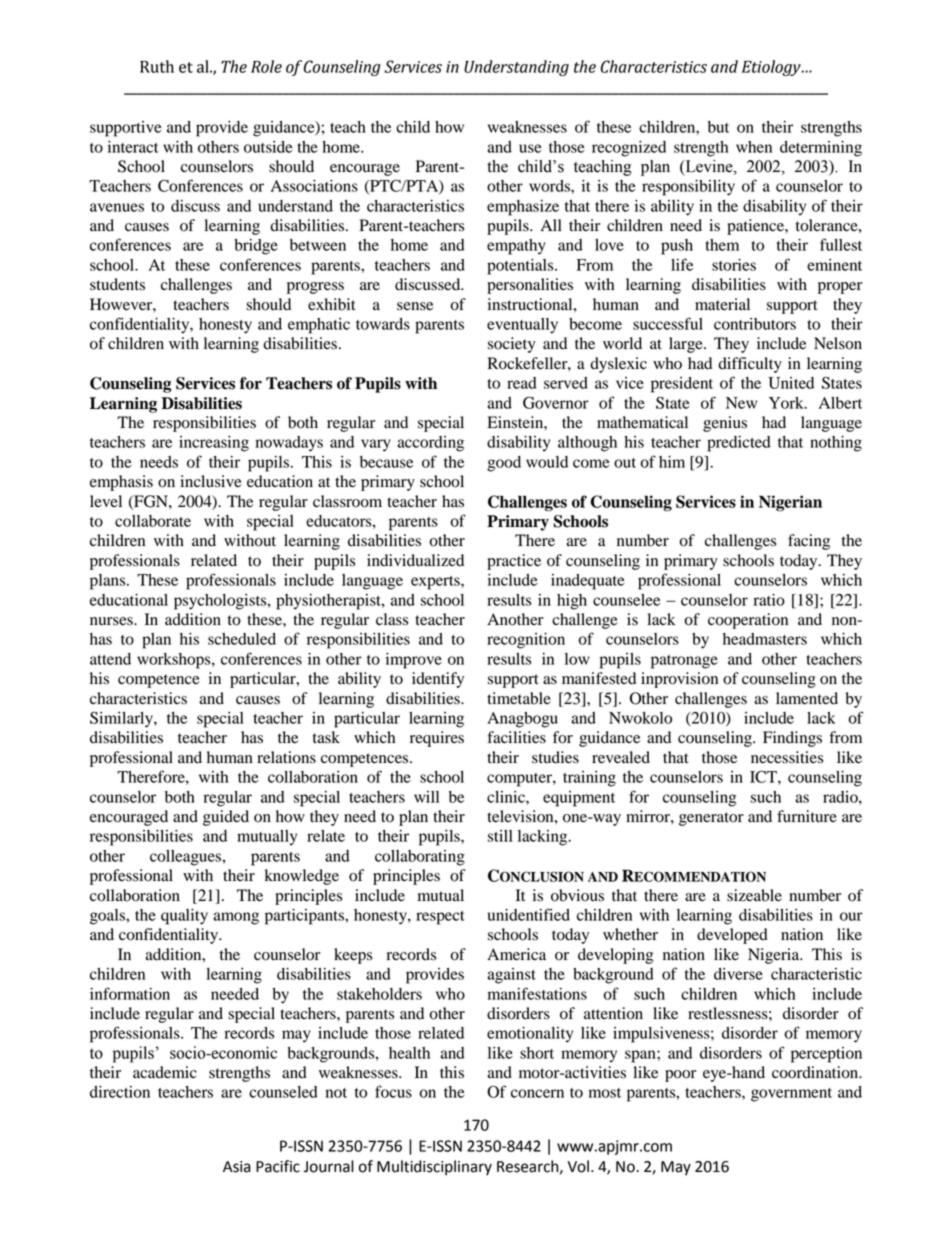 The width and height of the page is (952, 1233). Describe the element at coordinates (237, 1167) in the page. I see `Asia` at that location.
